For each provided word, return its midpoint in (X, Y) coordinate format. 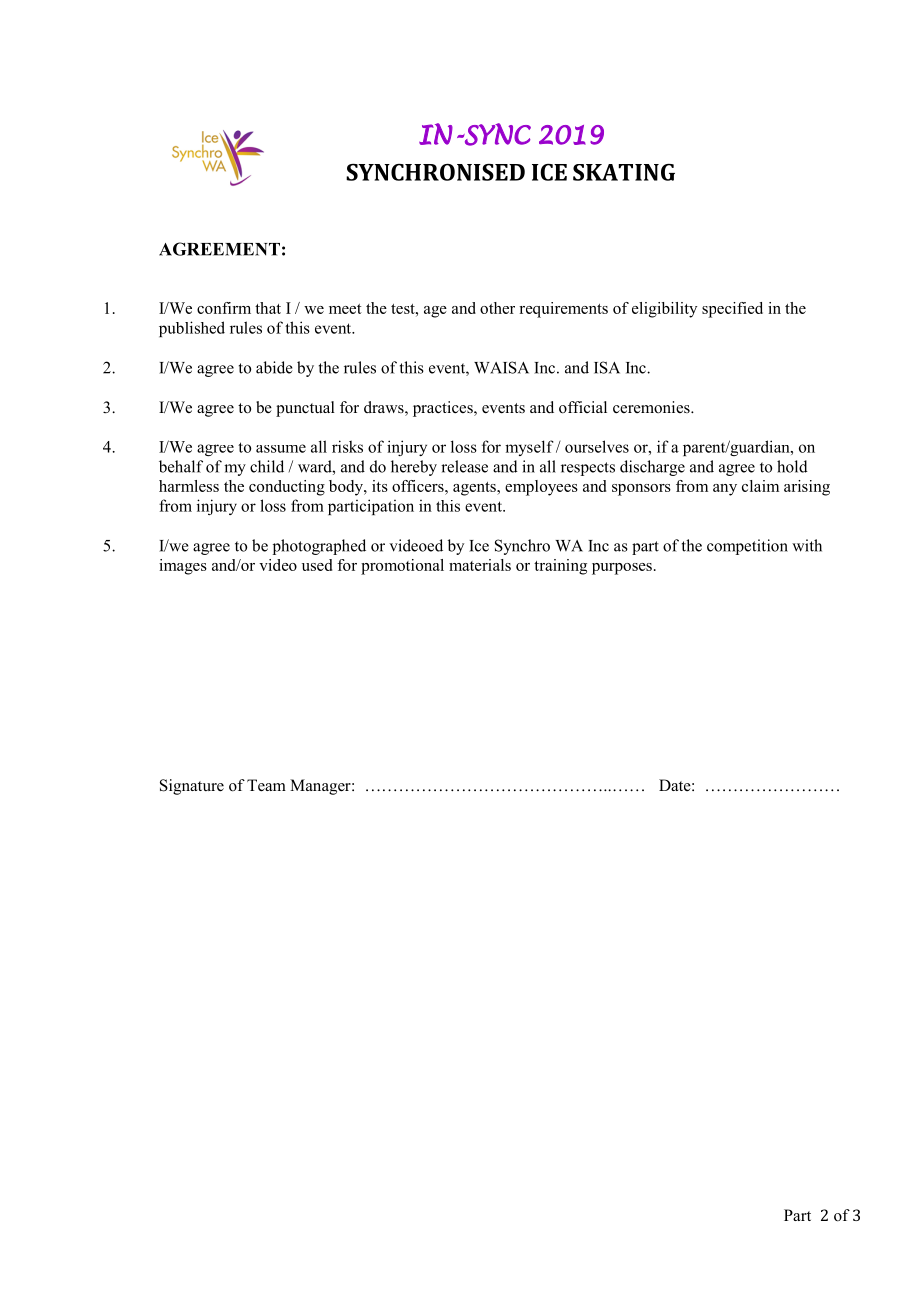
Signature (192, 787)
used (317, 565)
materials (480, 565)
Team (266, 785)
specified (732, 310)
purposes (622, 569)
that (268, 308)
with (807, 545)
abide (274, 367)
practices (444, 409)
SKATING (624, 172)
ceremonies (652, 407)
